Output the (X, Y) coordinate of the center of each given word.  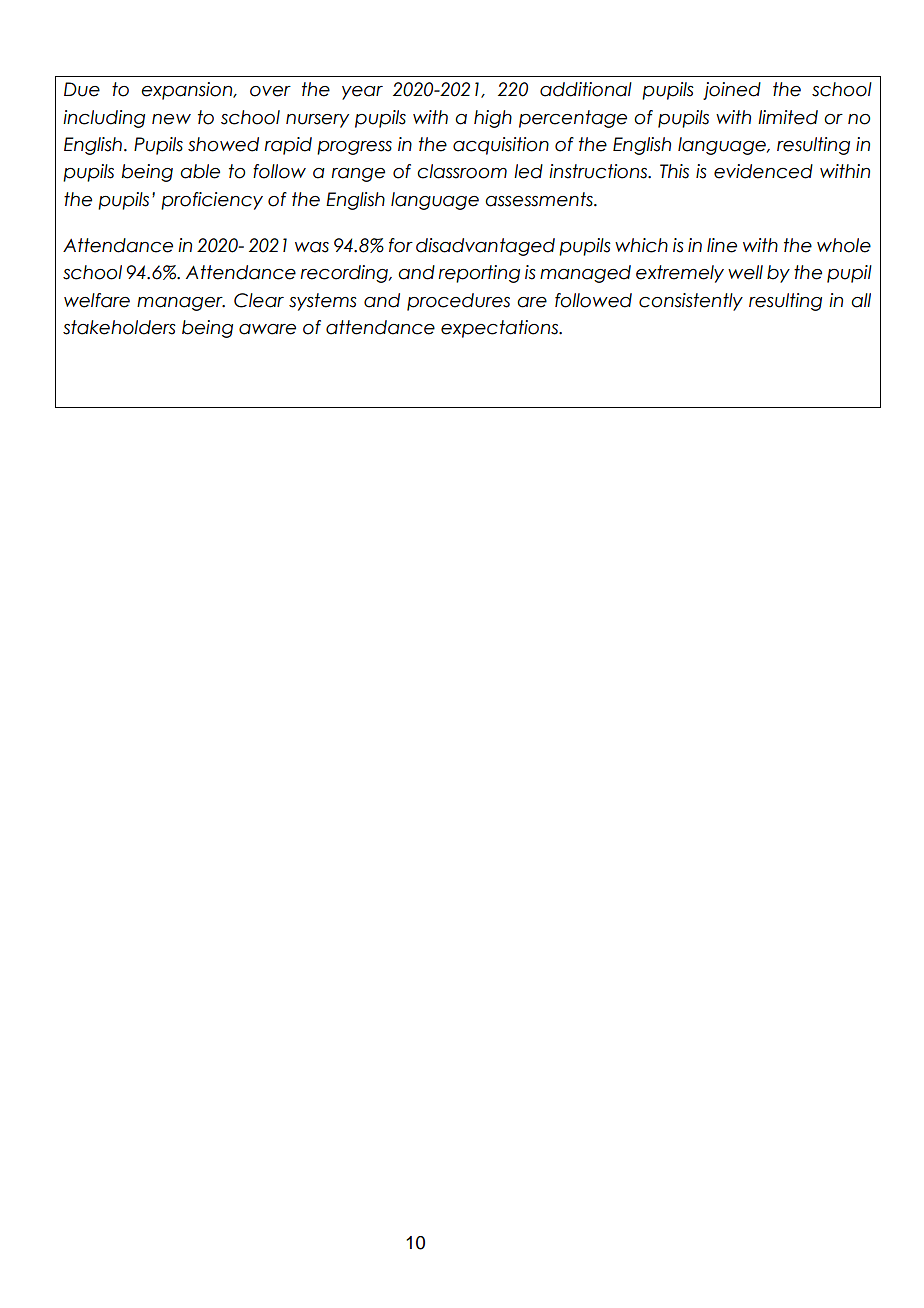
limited (788, 117)
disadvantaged (485, 247)
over (270, 91)
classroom (462, 171)
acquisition (501, 146)
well (745, 272)
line (722, 245)
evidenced (763, 171)
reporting (479, 274)
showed (223, 144)
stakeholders (119, 327)
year (362, 93)
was (312, 247)
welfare (97, 300)
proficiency (212, 201)
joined (732, 91)
